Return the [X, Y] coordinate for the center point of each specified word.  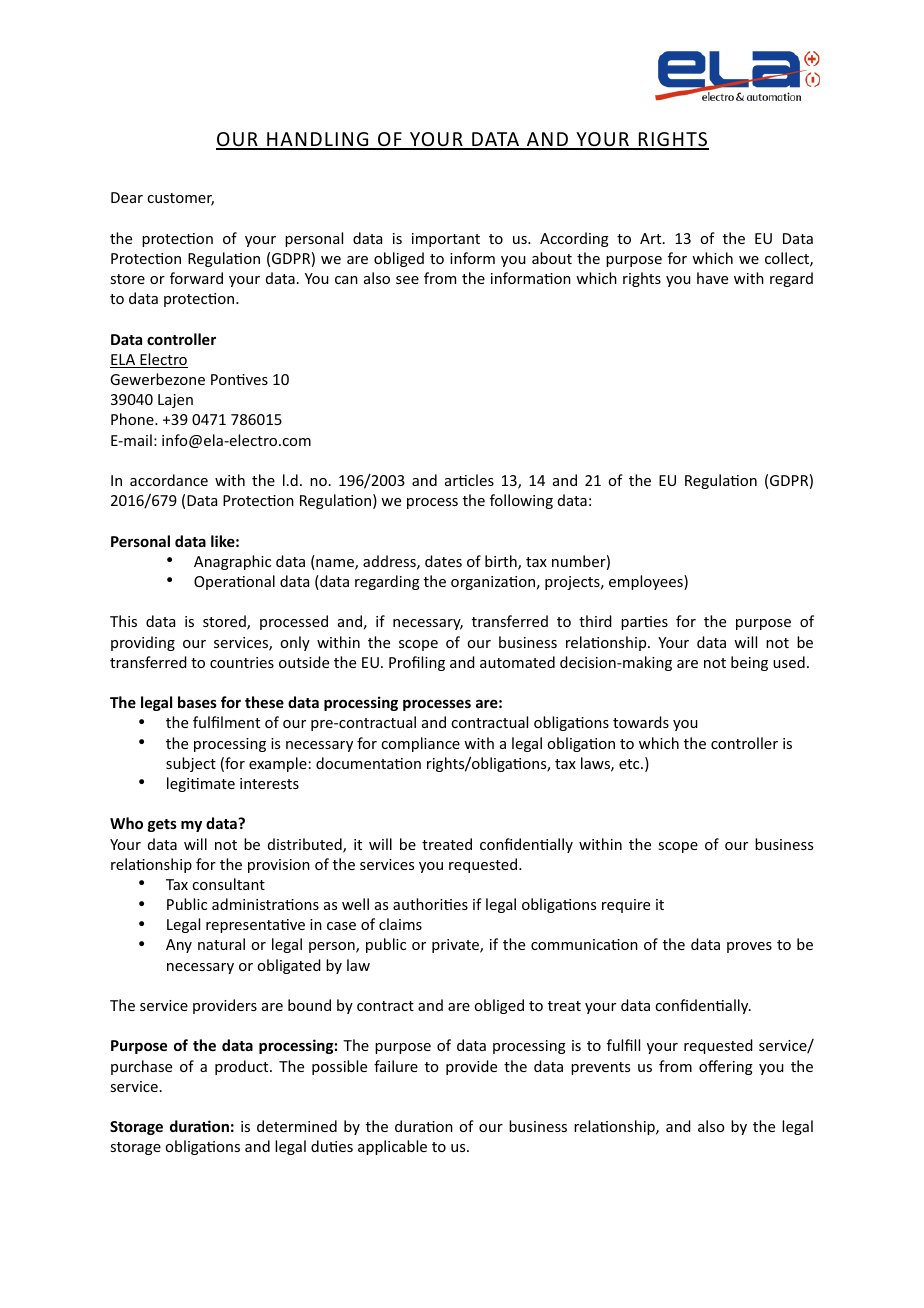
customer [180, 199]
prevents [600, 1068]
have [712, 278]
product [243, 1067]
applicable [392, 1147]
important [446, 240]
